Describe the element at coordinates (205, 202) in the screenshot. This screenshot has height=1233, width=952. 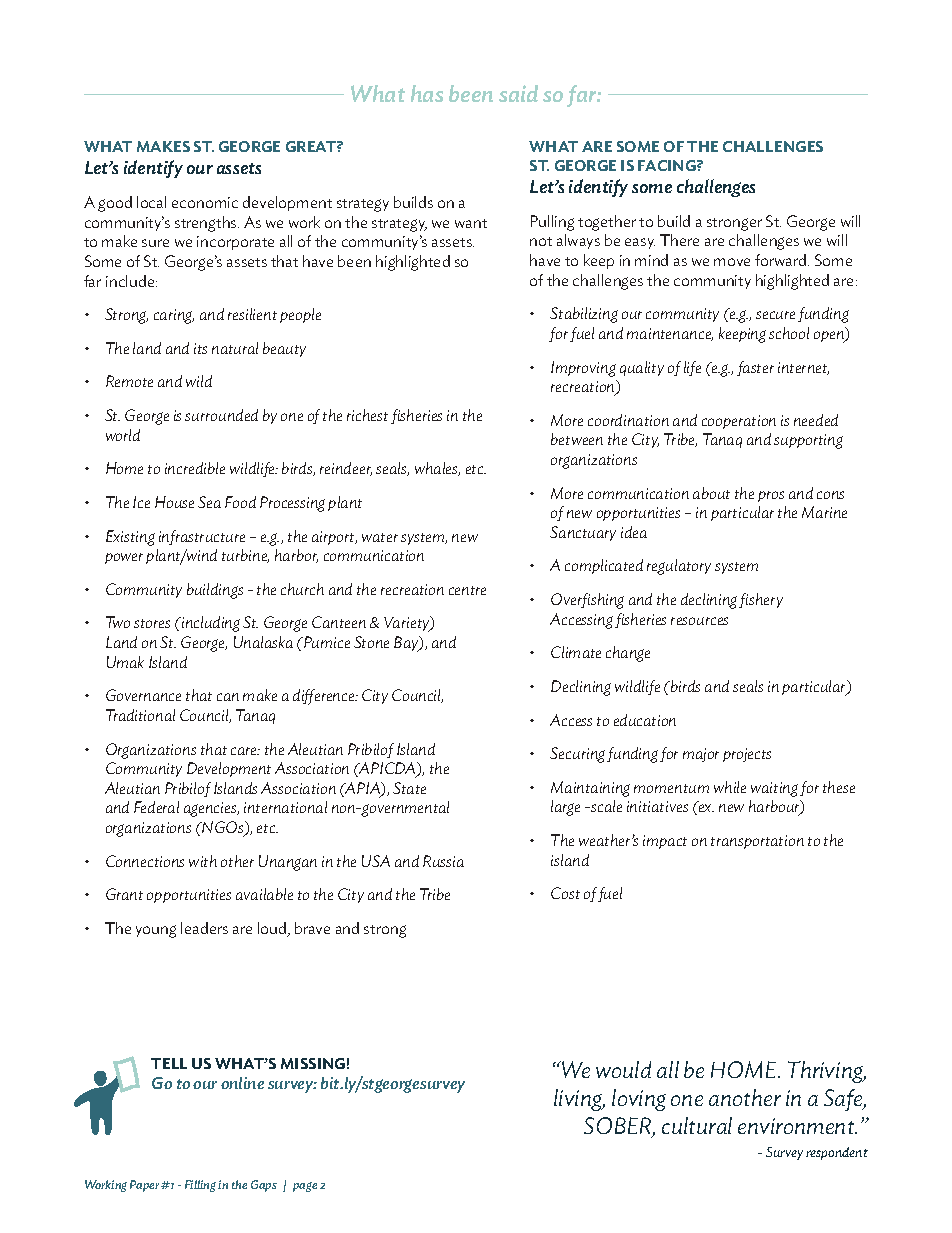
I see `economic` at that location.
